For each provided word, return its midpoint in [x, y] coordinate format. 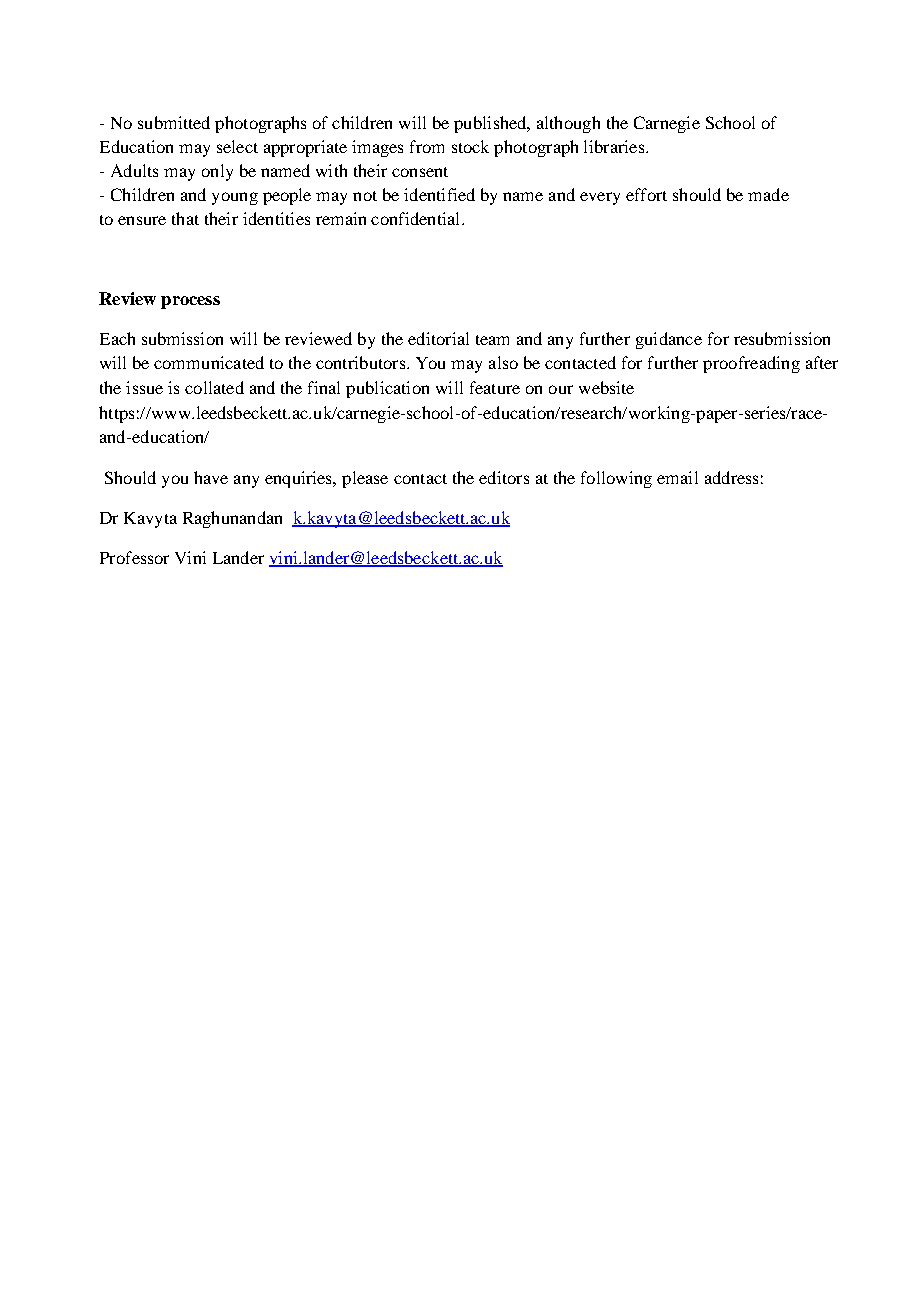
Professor [134, 557]
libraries [614, 146]
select [237, 146]
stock [470, 146]
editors [504, 477]
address [731, 477]
